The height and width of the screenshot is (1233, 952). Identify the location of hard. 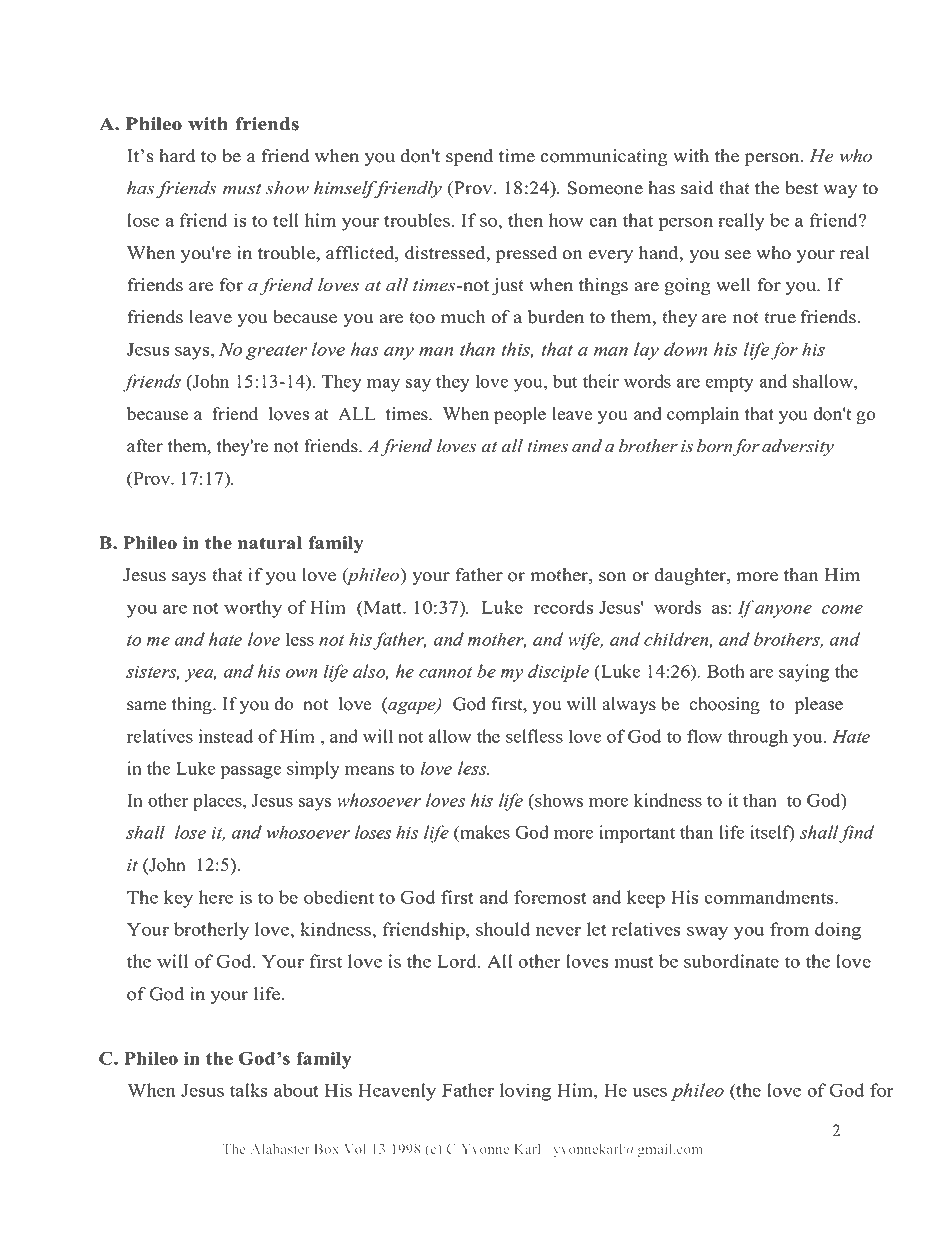
(177, 156).
